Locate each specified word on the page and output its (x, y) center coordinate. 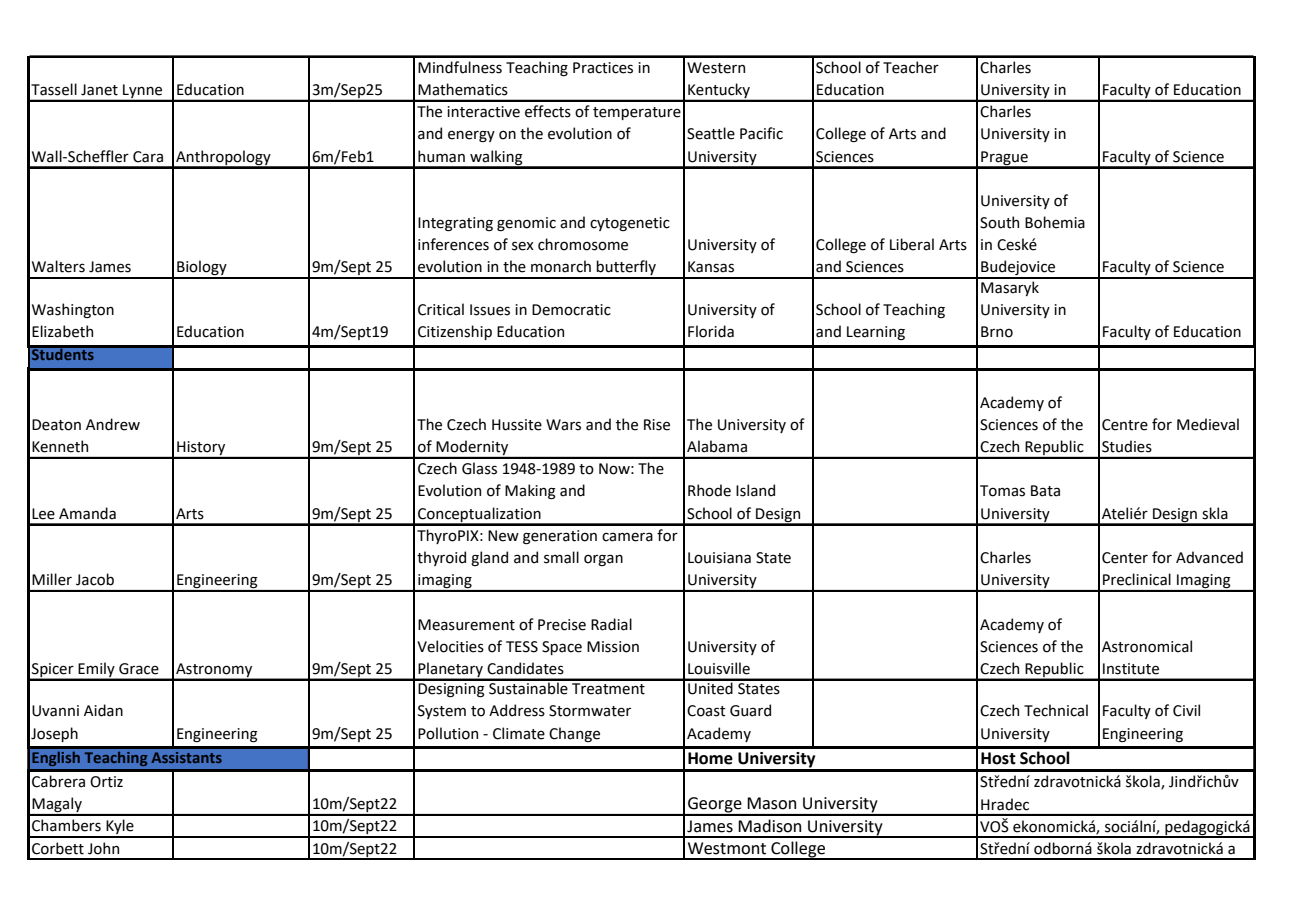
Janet (99, 90)
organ (603, 560)
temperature (637, 113)
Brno (997, 332)
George (715, 806)
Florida (711, 331)
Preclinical (1137, 579)
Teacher (911, 67)
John (103, 848)
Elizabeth (62, 331)
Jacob (95, 579)
